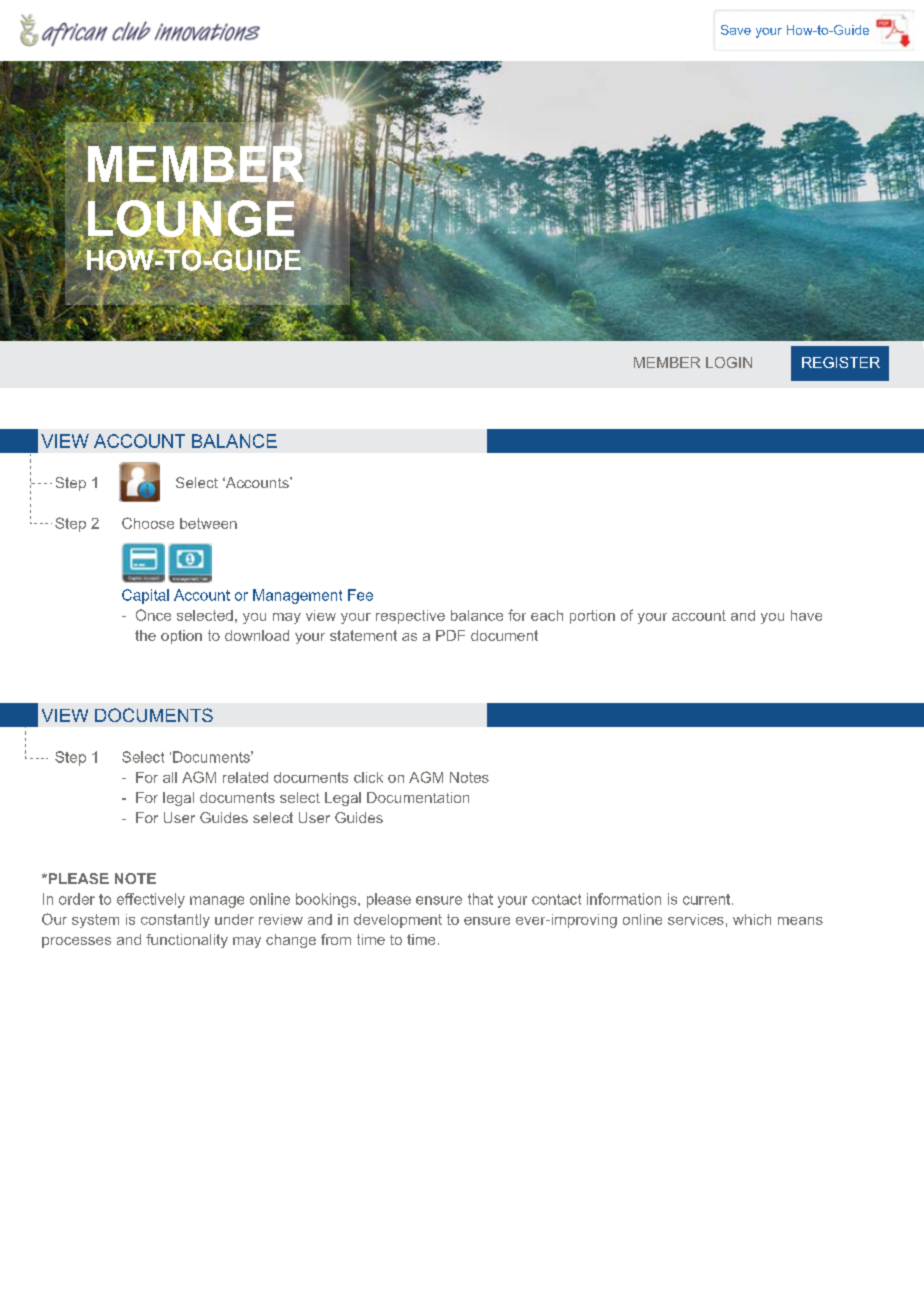 The image size is (924, 1308). I want to click on constantly, so click(175, 921).
